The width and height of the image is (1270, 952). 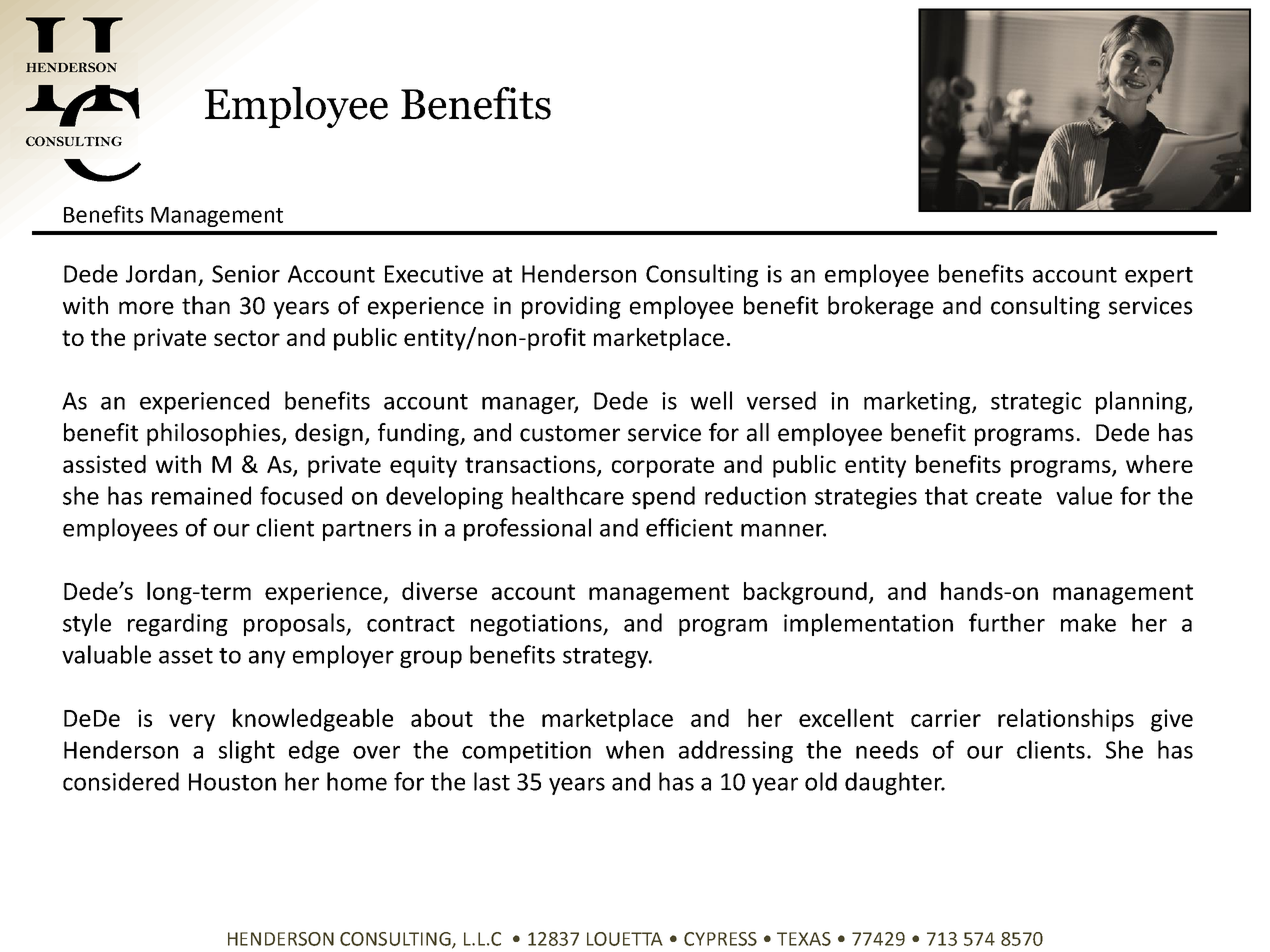 I want to click on remained, so click(x=201, y=495).
